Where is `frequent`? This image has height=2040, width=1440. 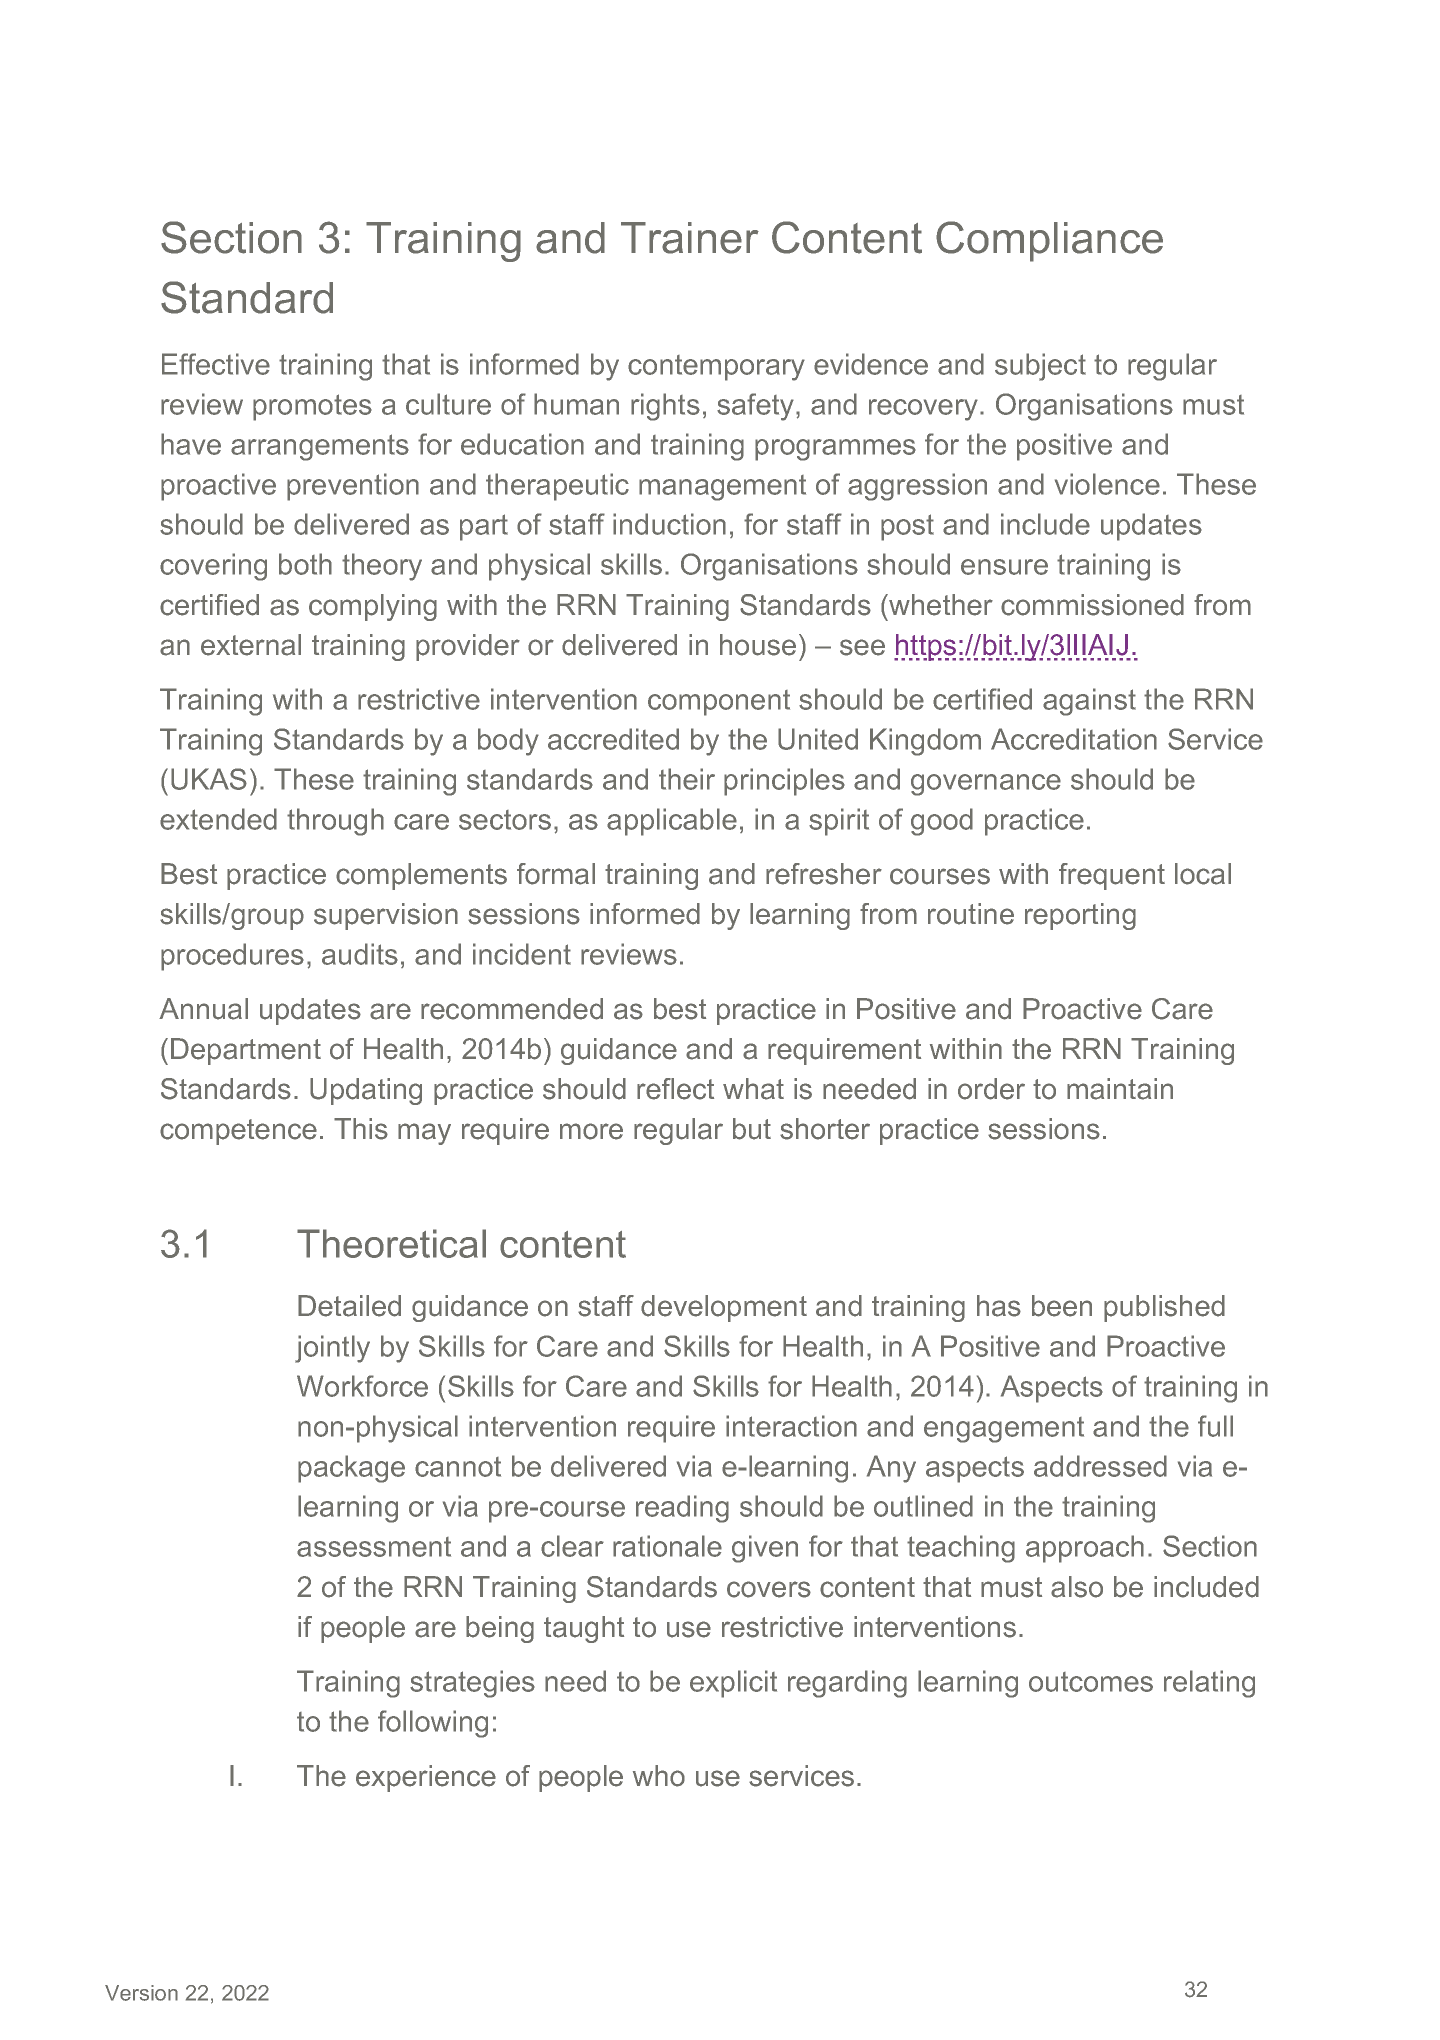
frequent is located at coordinates (1112, 876).
